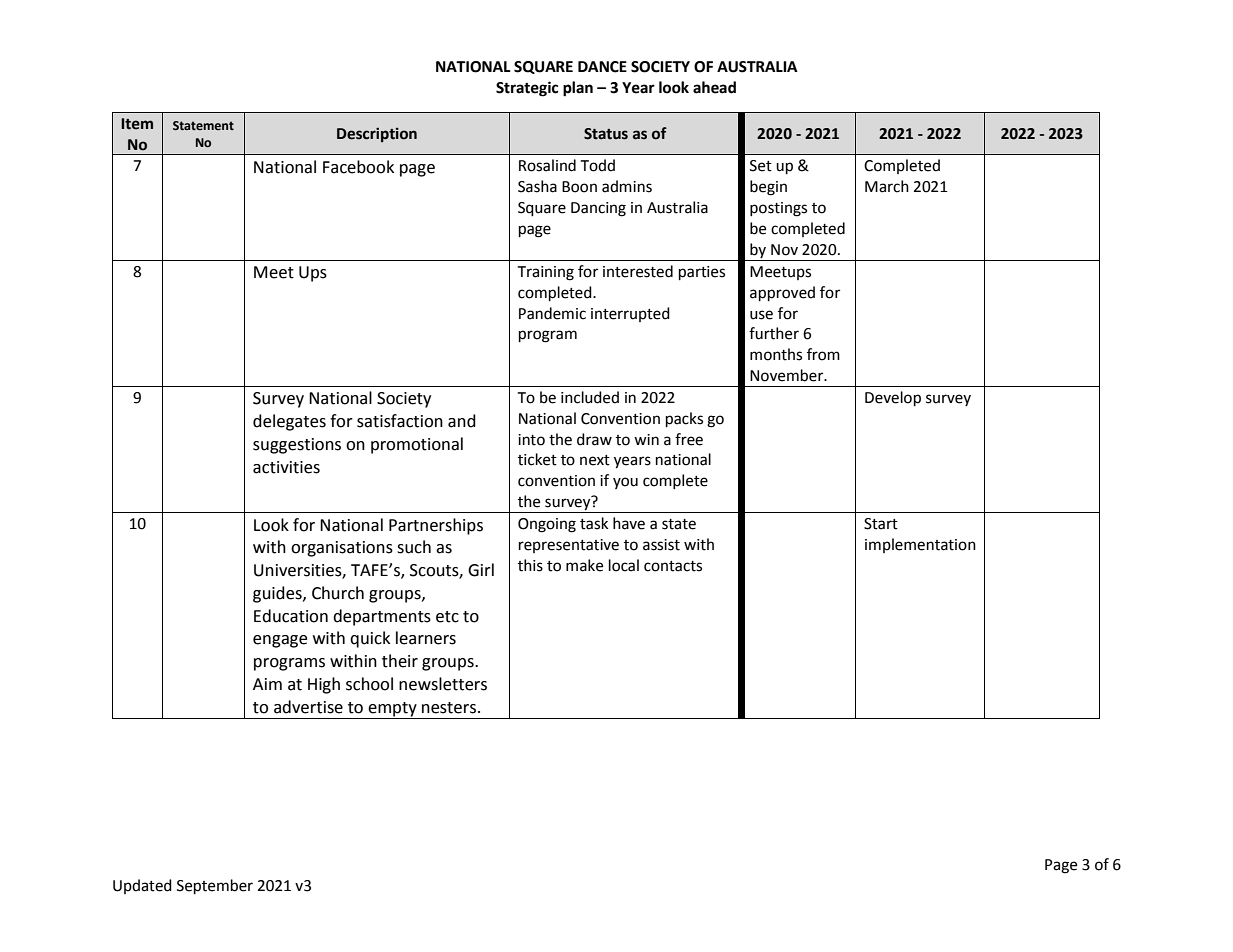 This image has height=952, width=1233. I want to click on from, so click(823, 354).
